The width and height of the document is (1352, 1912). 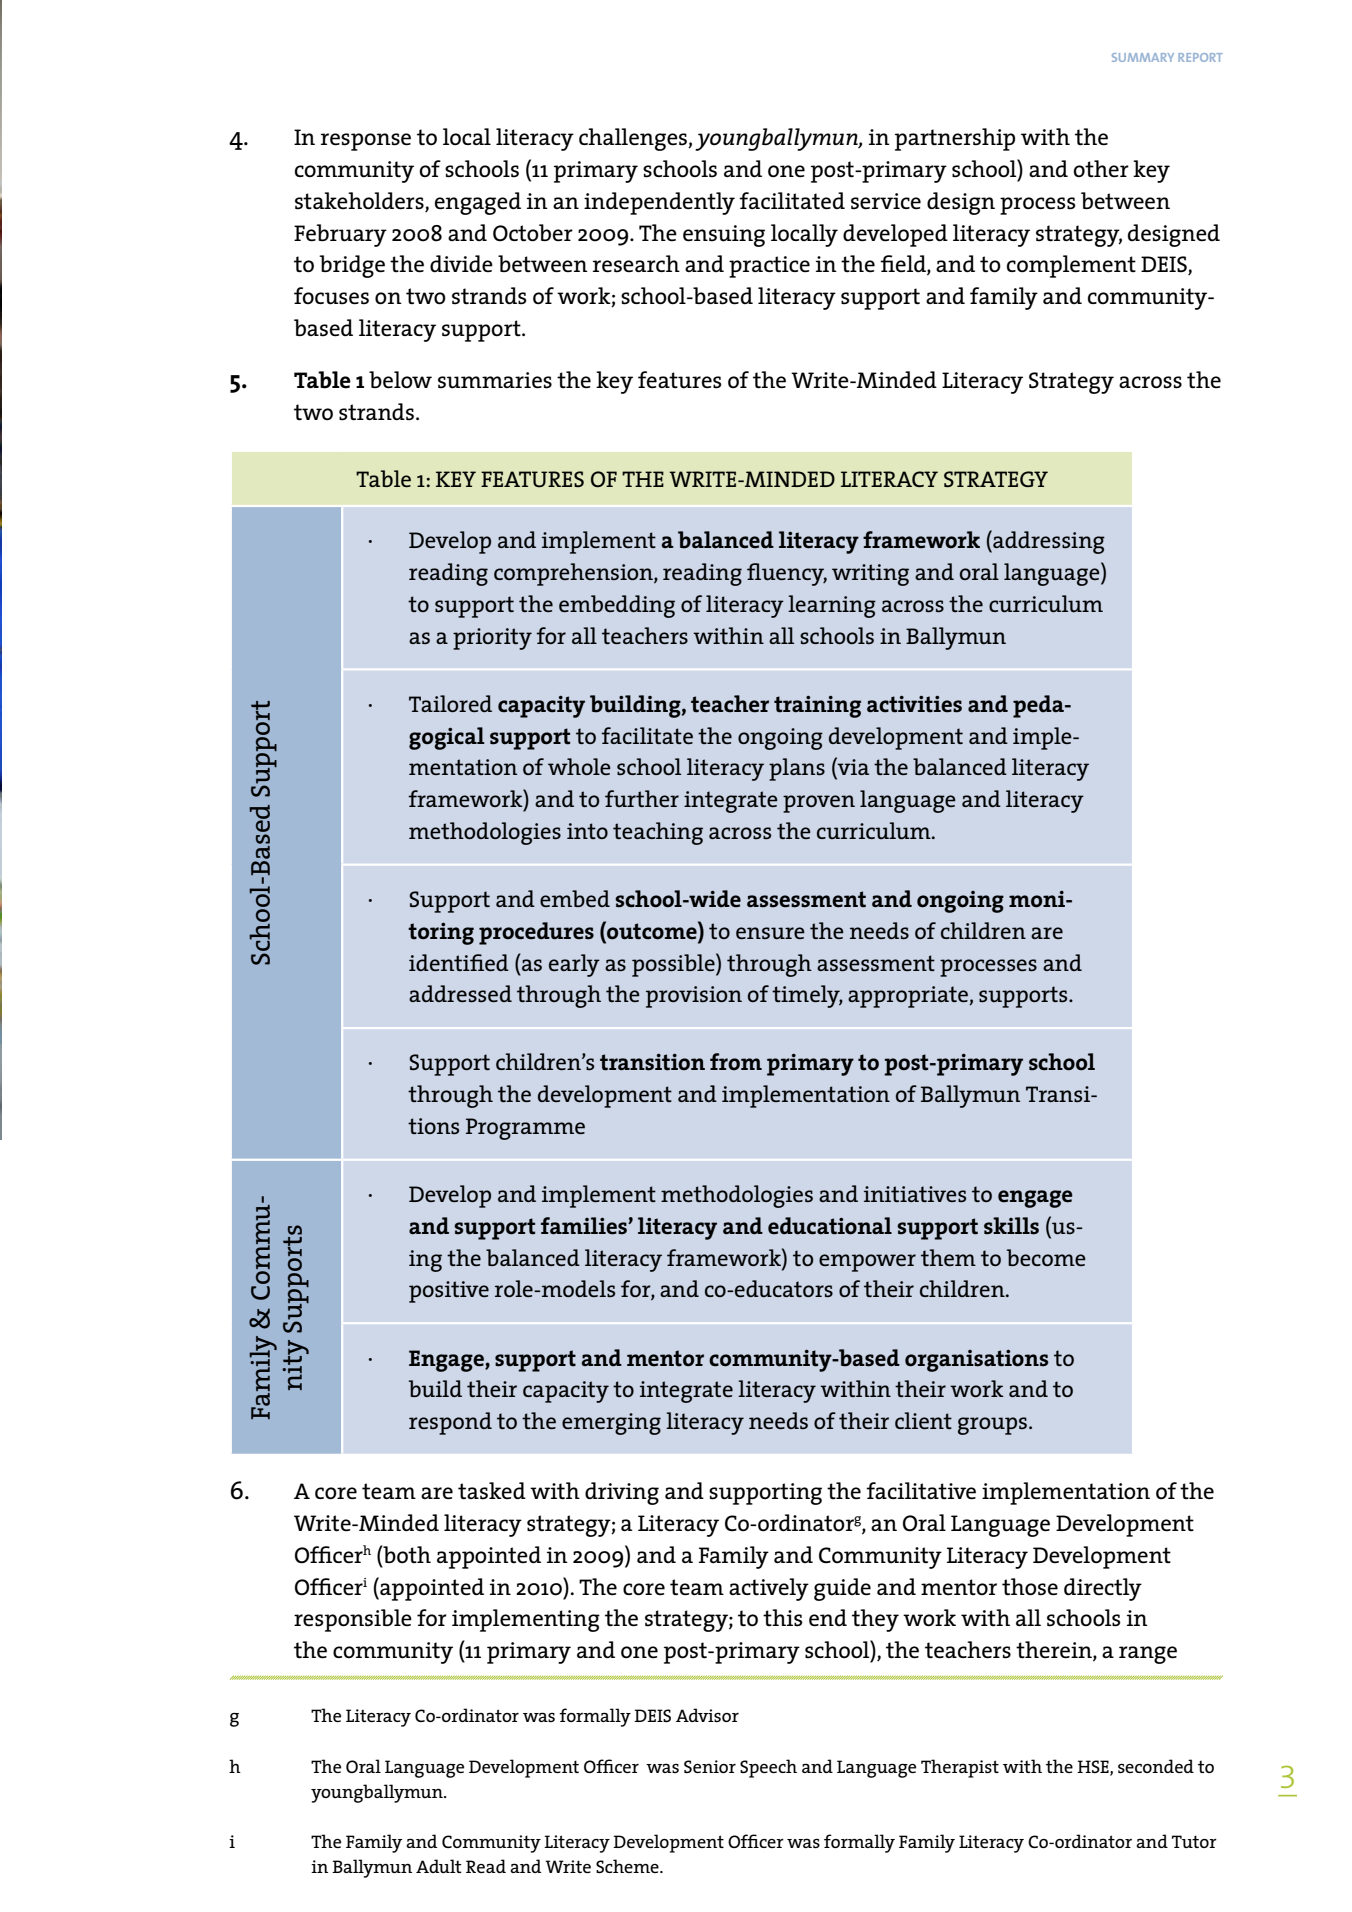 I want to click on below, so click(x=400, y=380).
